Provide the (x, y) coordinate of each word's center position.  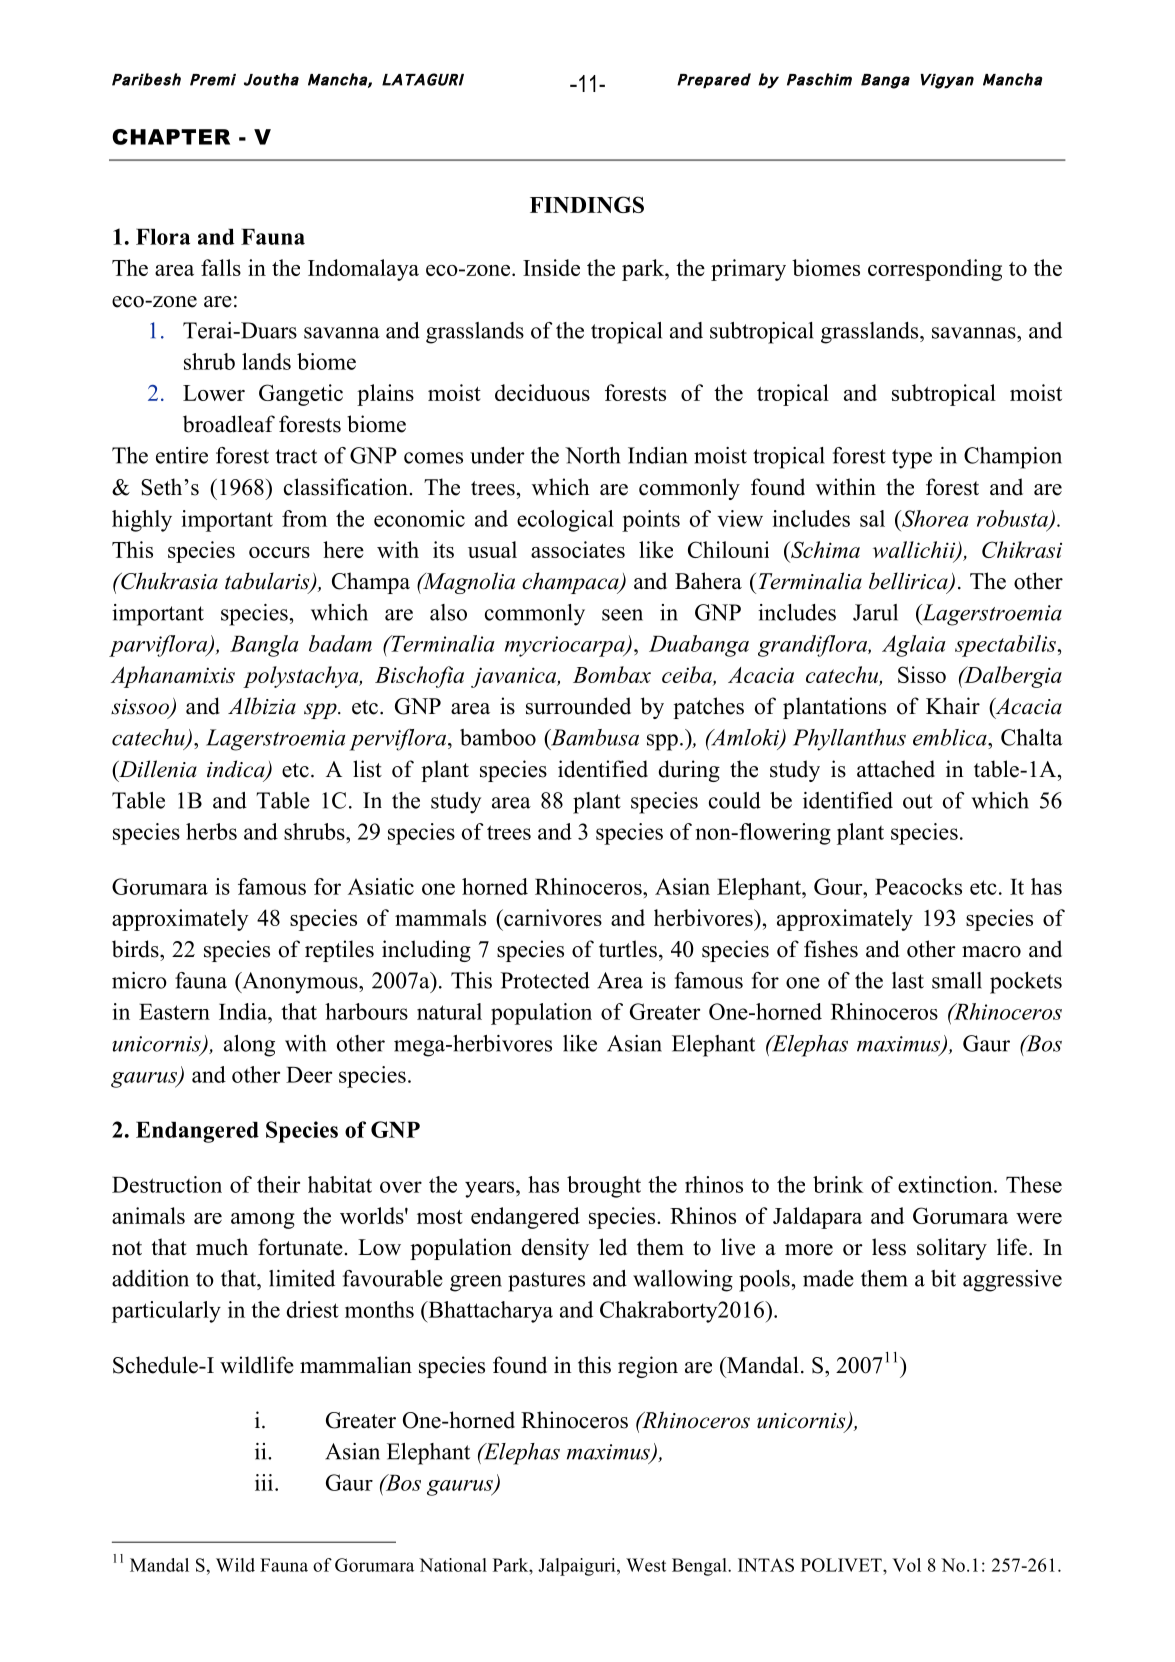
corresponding (935, 270)
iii (265, 1482)
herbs (211, 831)
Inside (551, 267)
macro (991, 952)
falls (221, 267)
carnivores (552, 917)
